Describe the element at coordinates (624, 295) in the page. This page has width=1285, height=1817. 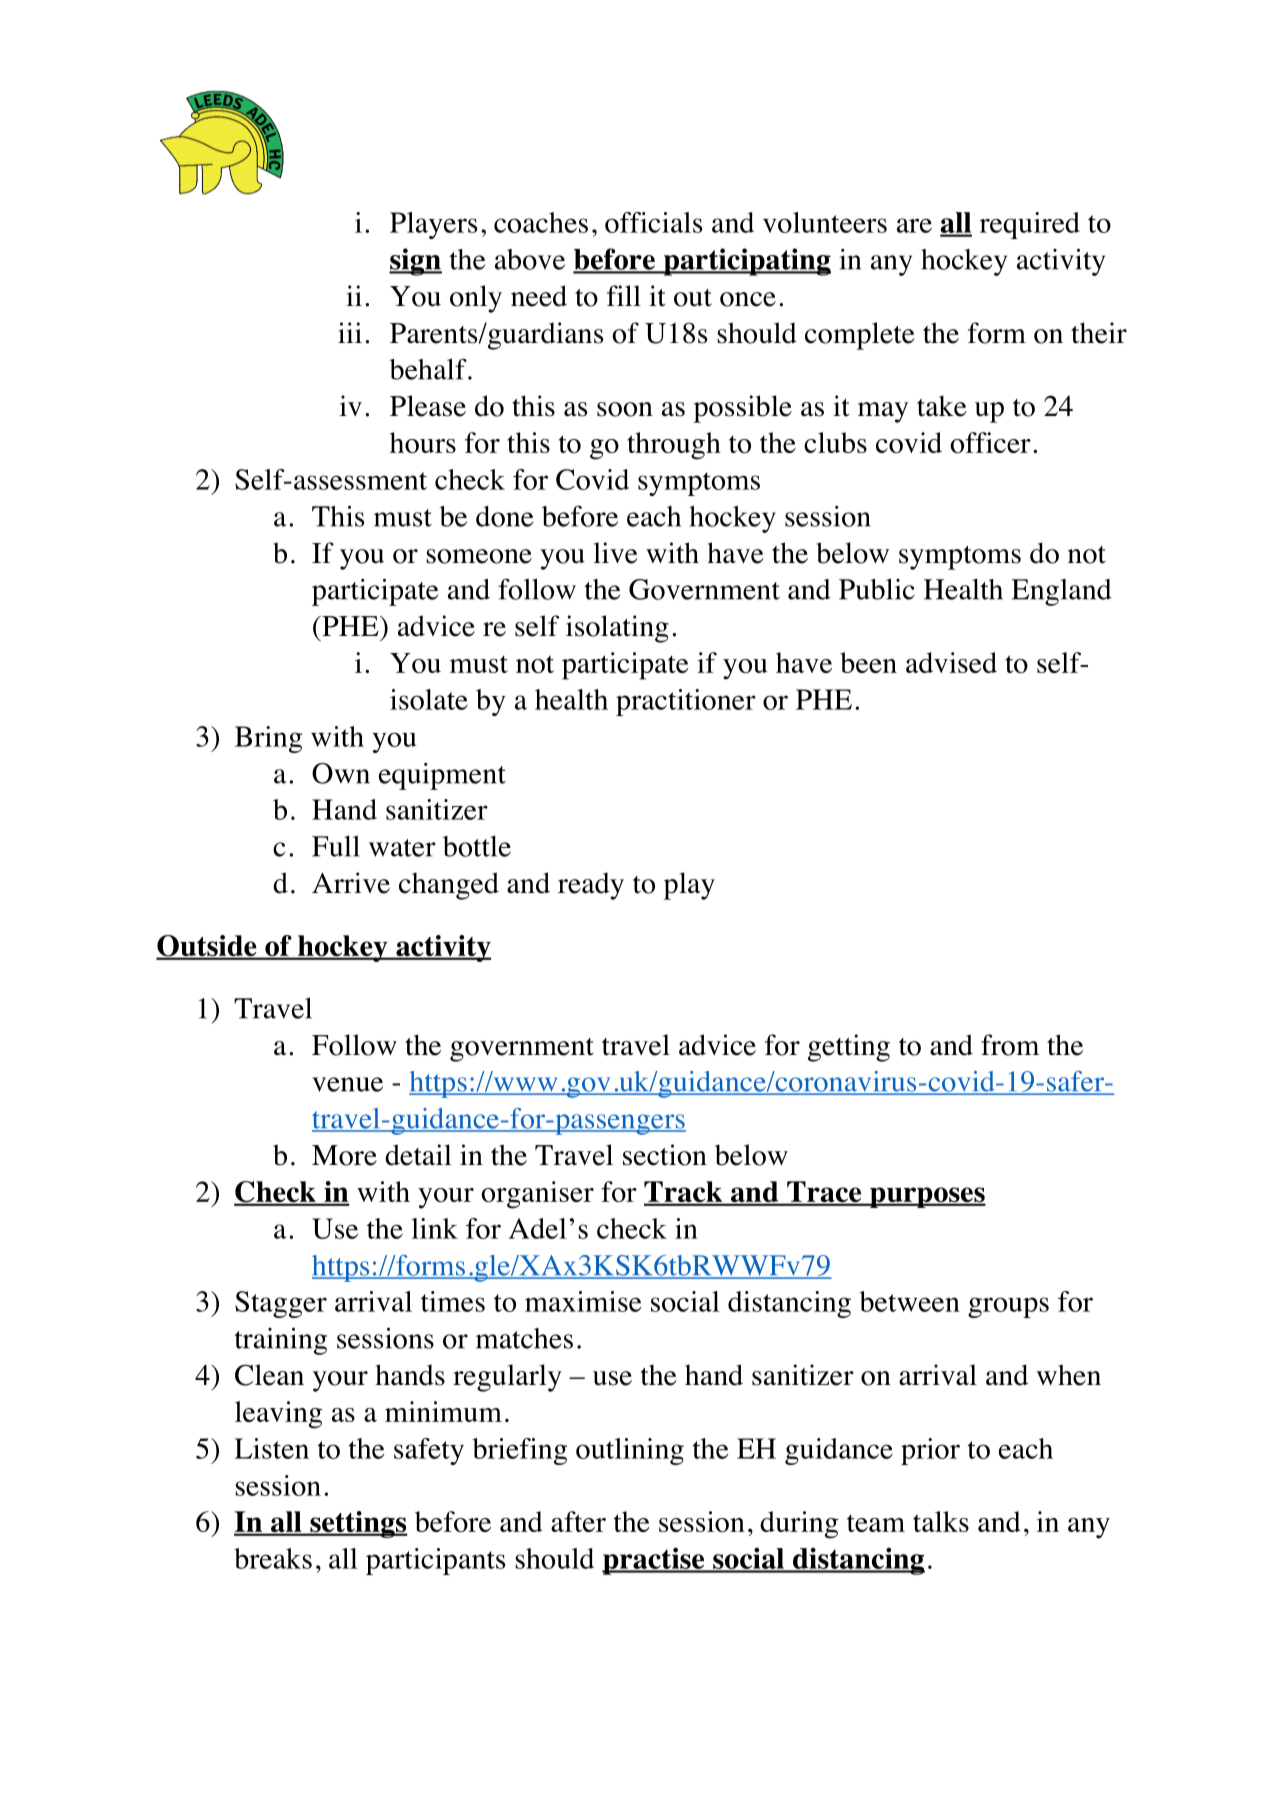
I see `fill` at that location.
